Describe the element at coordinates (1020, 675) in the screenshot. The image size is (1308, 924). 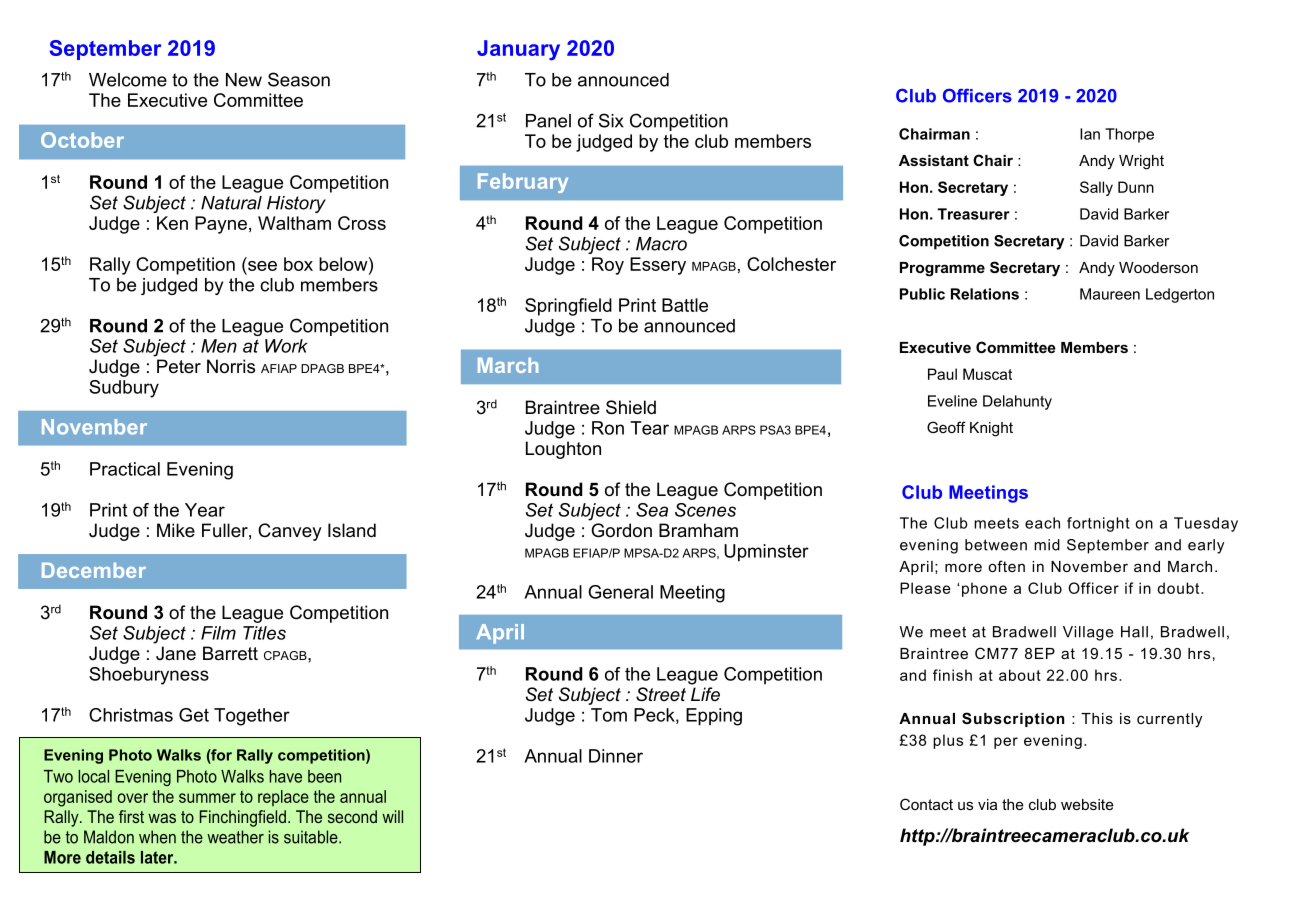
I see `about` at that location.
